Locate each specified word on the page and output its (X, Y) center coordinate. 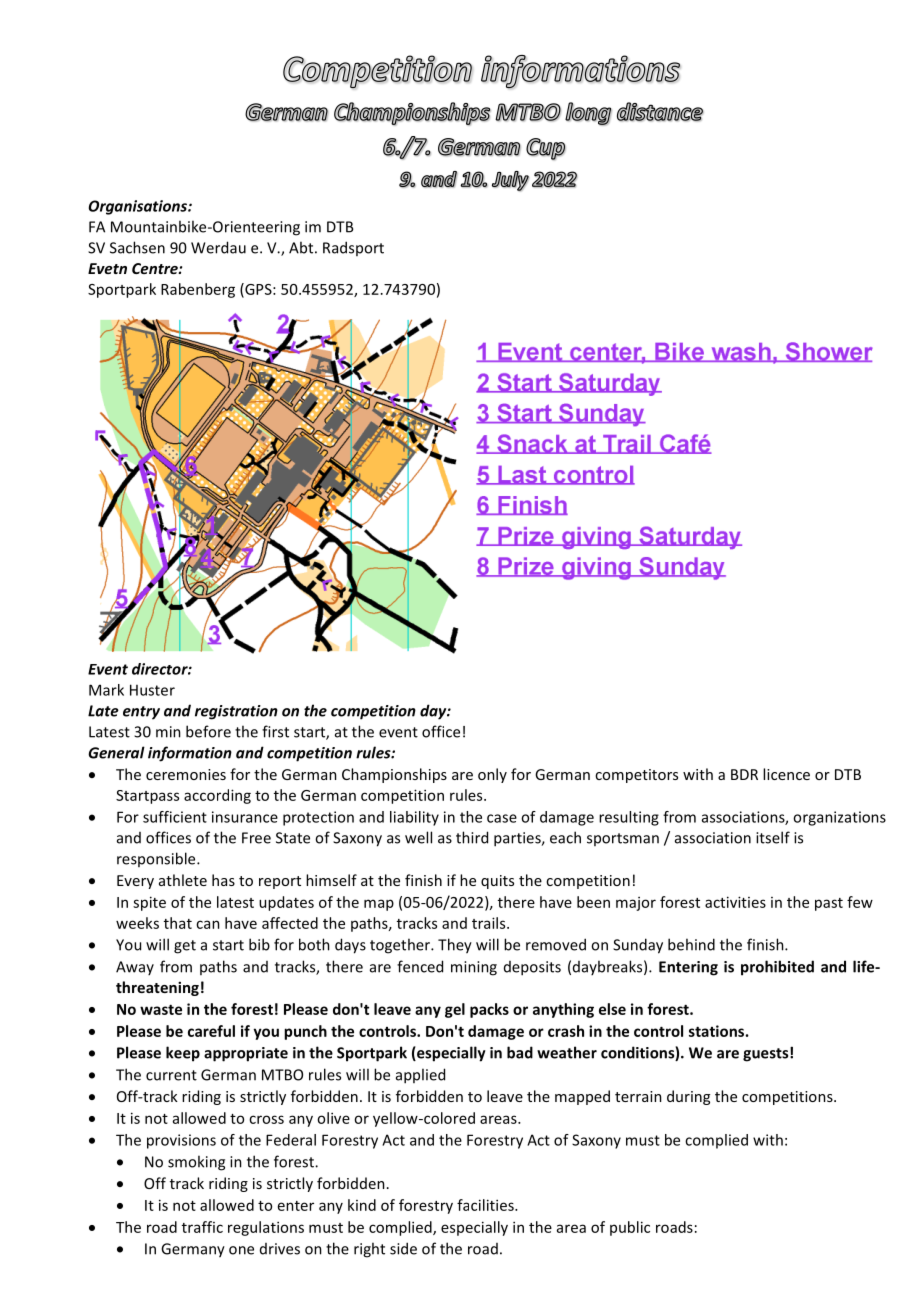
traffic (202, 1227)
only (492, 775)
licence (786, 774)
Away (135, 968)
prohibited (777, 968)
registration (236, 712)
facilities (486, 1205)
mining (474, 968)
